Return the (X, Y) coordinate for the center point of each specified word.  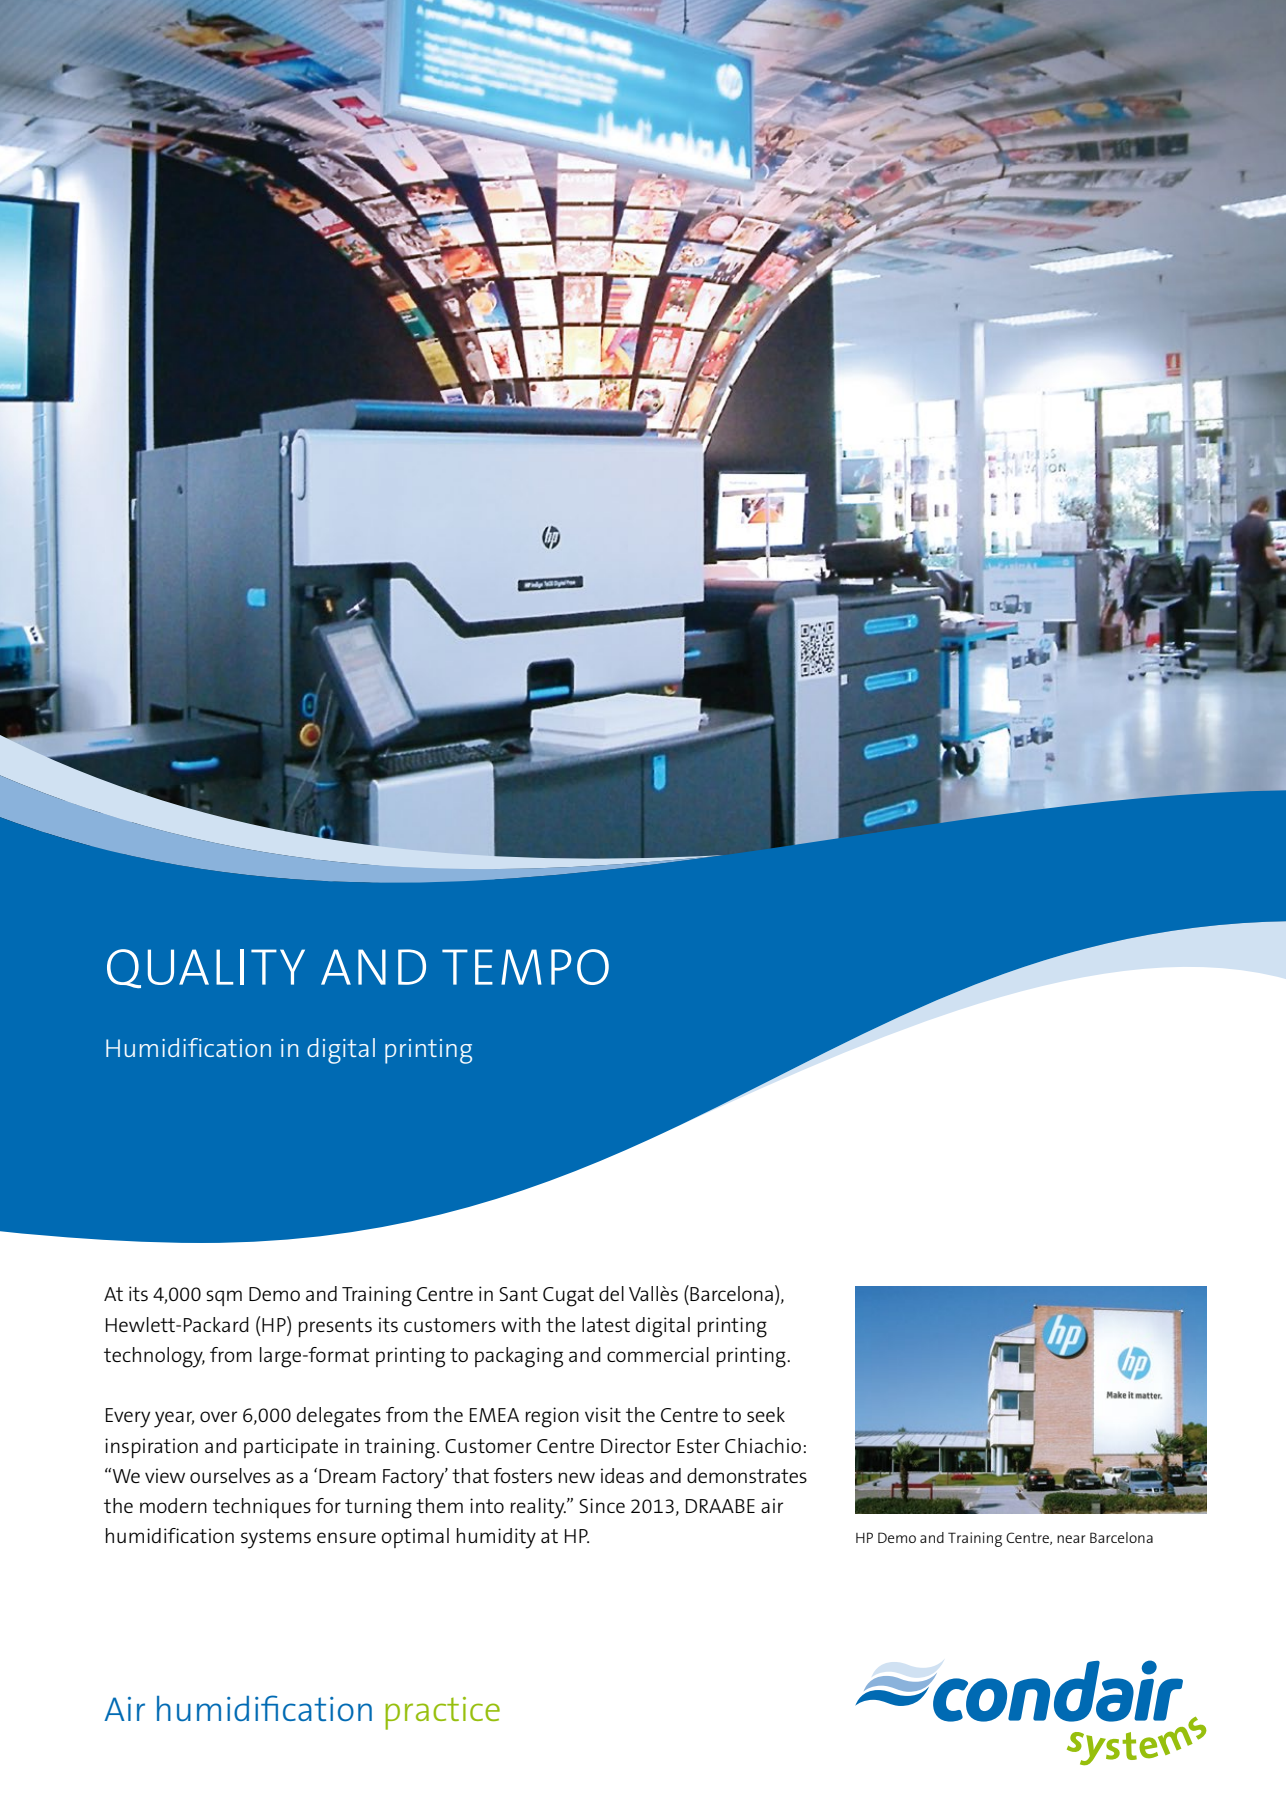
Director (636, 1445)
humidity (496, 1538)
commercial (658, 1354)
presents (335, 1327)
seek (766, 1414)
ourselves (230, 1475)
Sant (518, 1294)
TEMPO (525, 967)
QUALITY (206, 968)
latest (606, 1324)
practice (442, 1713)
